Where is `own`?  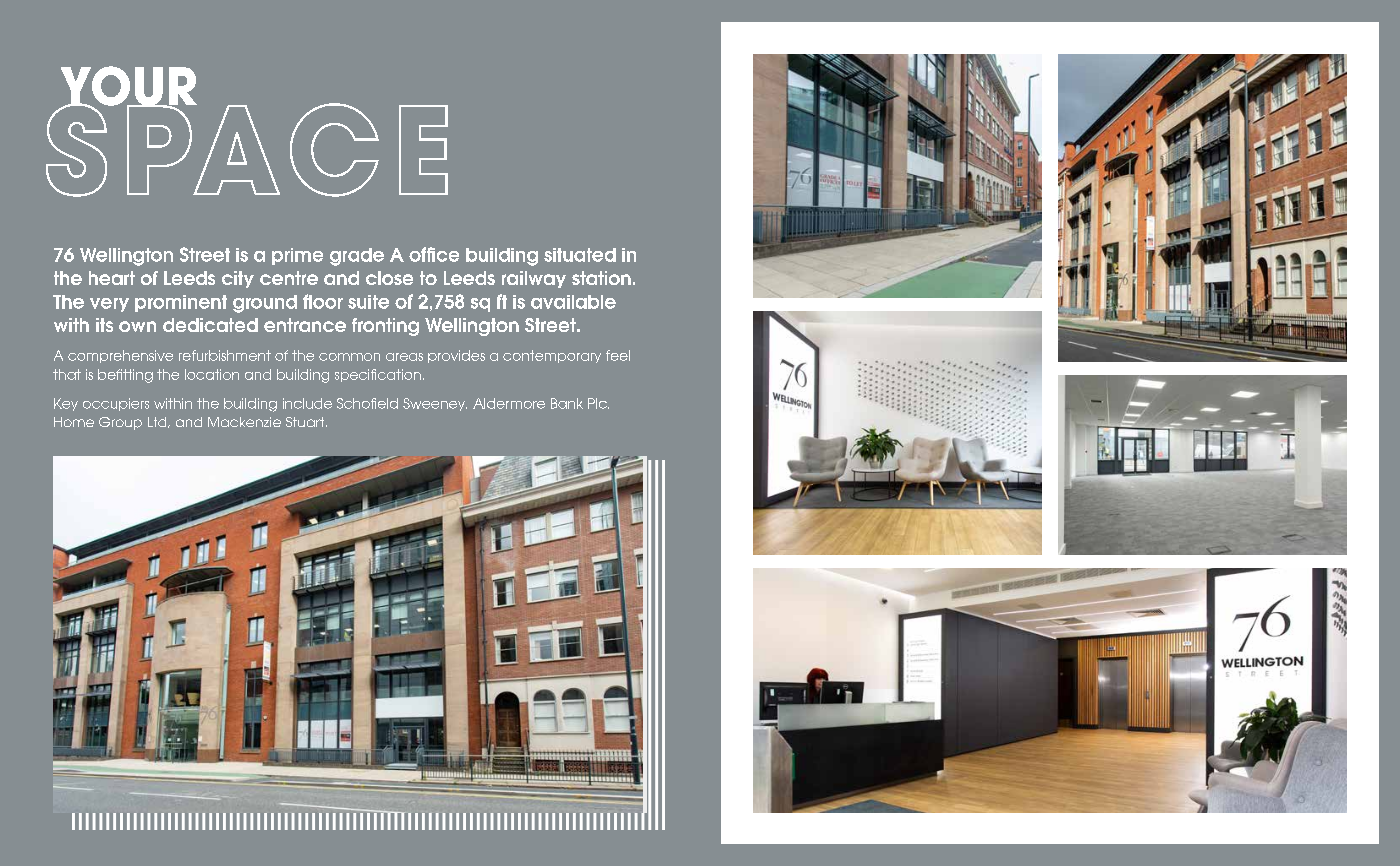
own is located at coordinates (137, 326).
